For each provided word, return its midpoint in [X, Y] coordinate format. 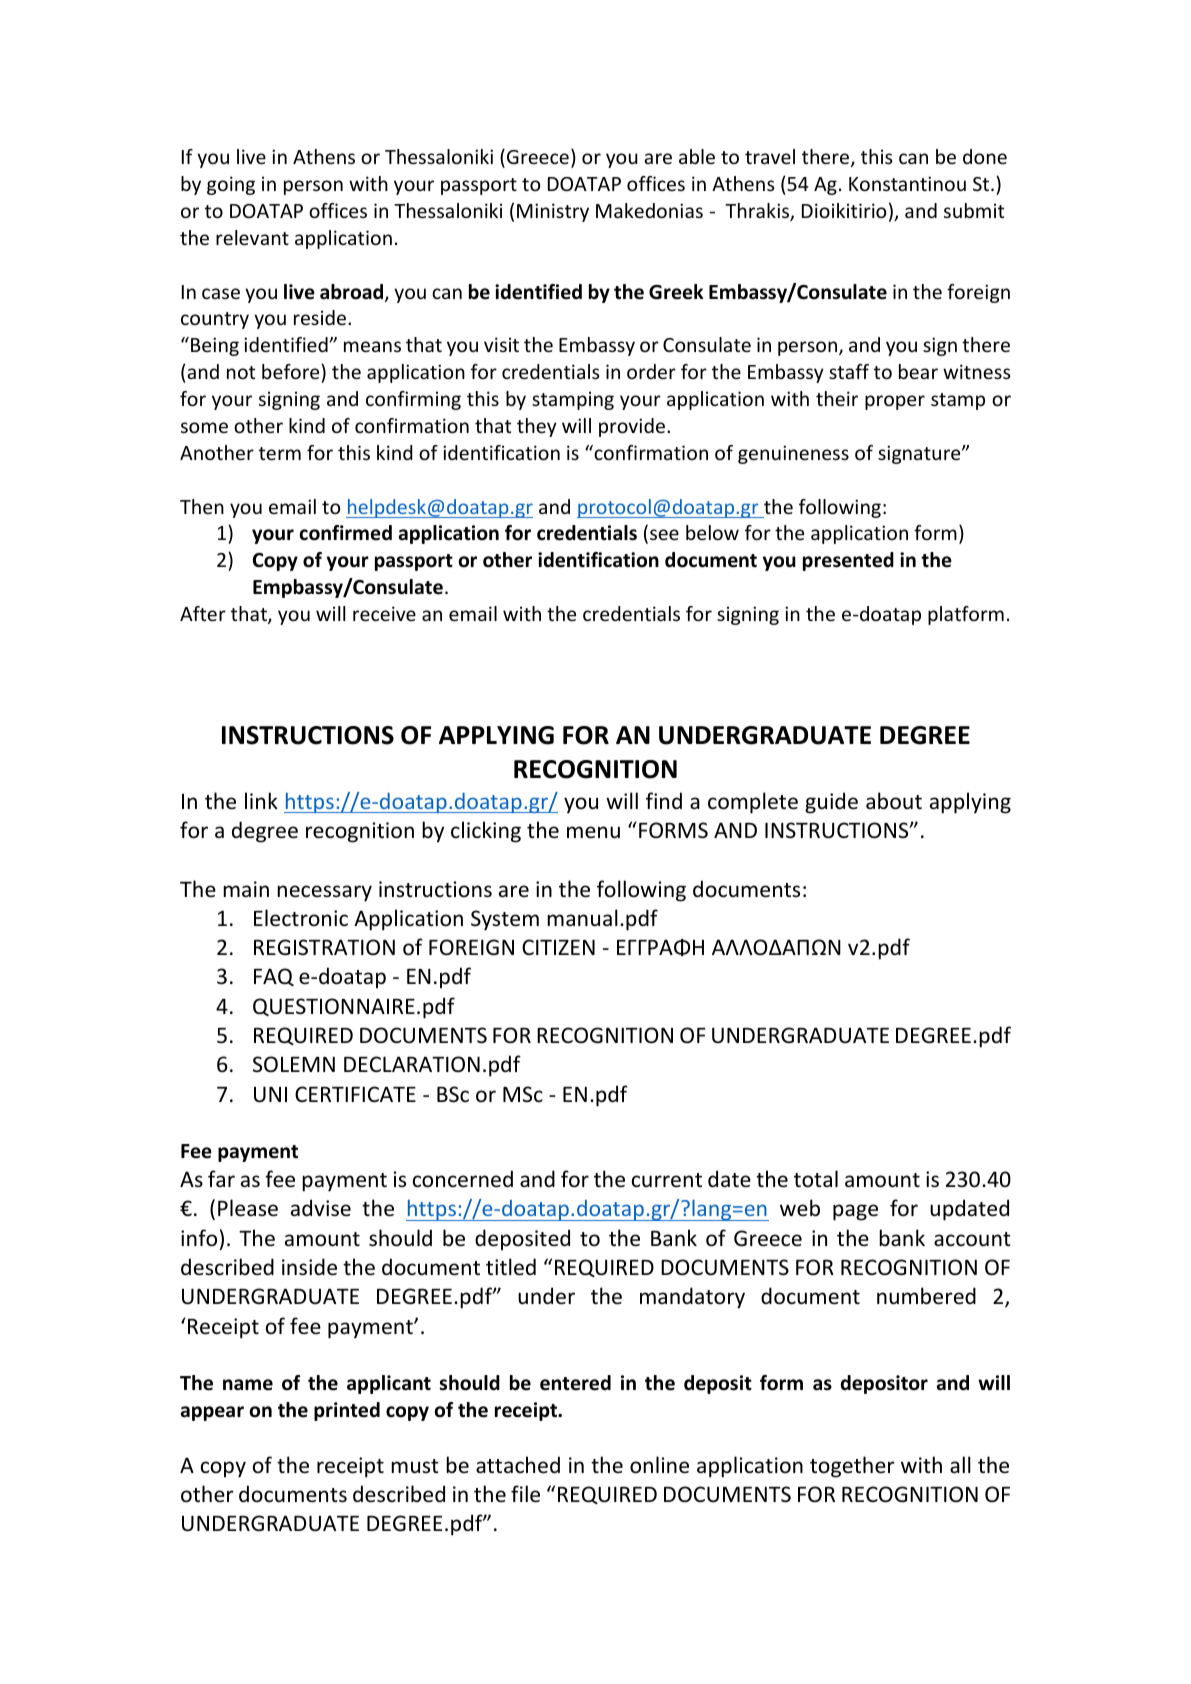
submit [974, 210]
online [659, 1465]
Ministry [553, 212]
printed [347, 1411]
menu [593, 832]
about [894, 801]
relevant [252, 237]
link [261, 800]
